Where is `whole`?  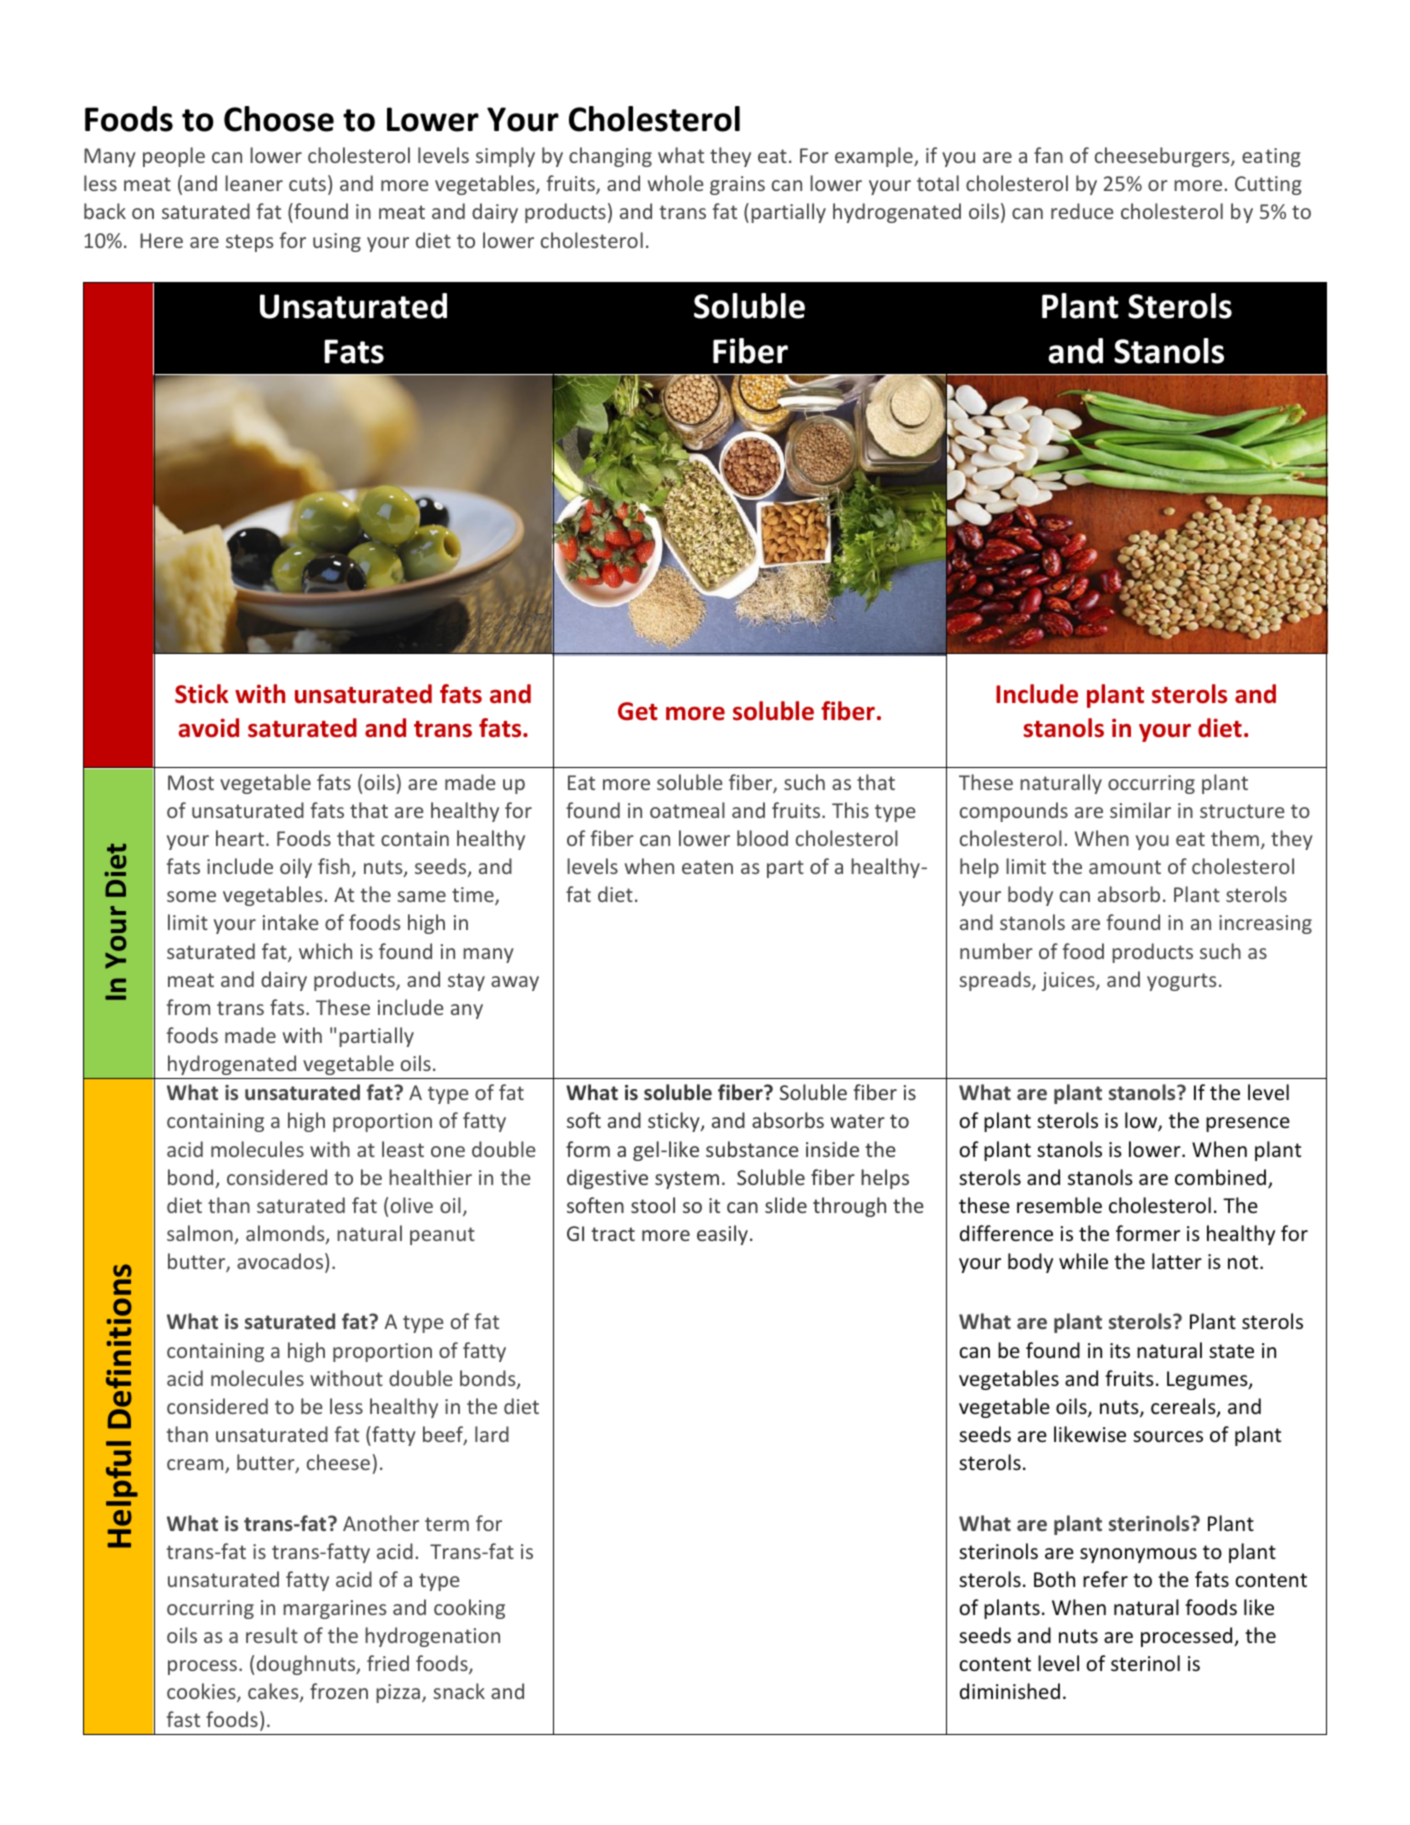 whole is located at coordinates (675, 183).
